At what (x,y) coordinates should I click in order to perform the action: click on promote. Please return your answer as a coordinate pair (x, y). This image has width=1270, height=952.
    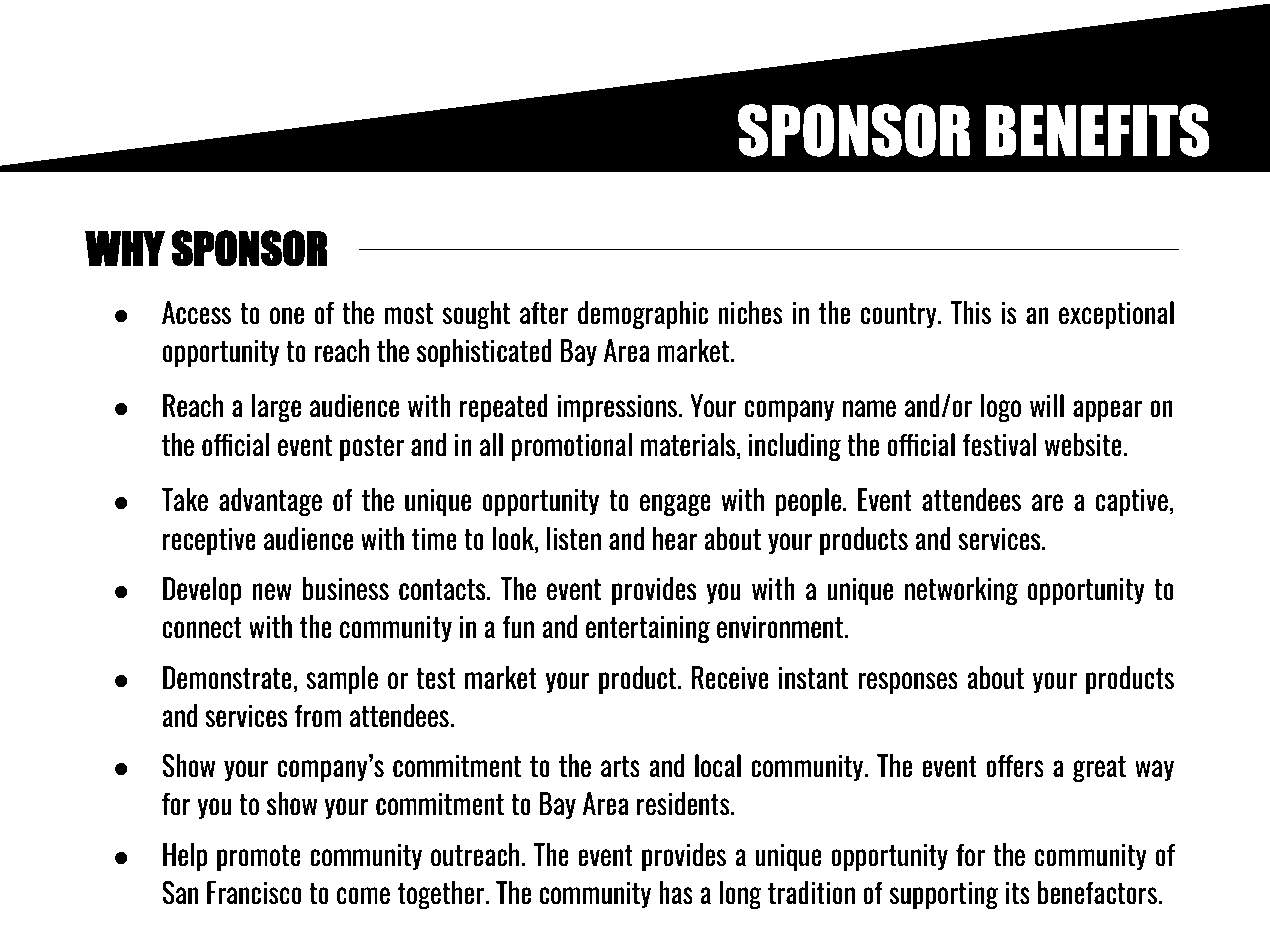
    Looking at the image, I should click on (259, 858).
